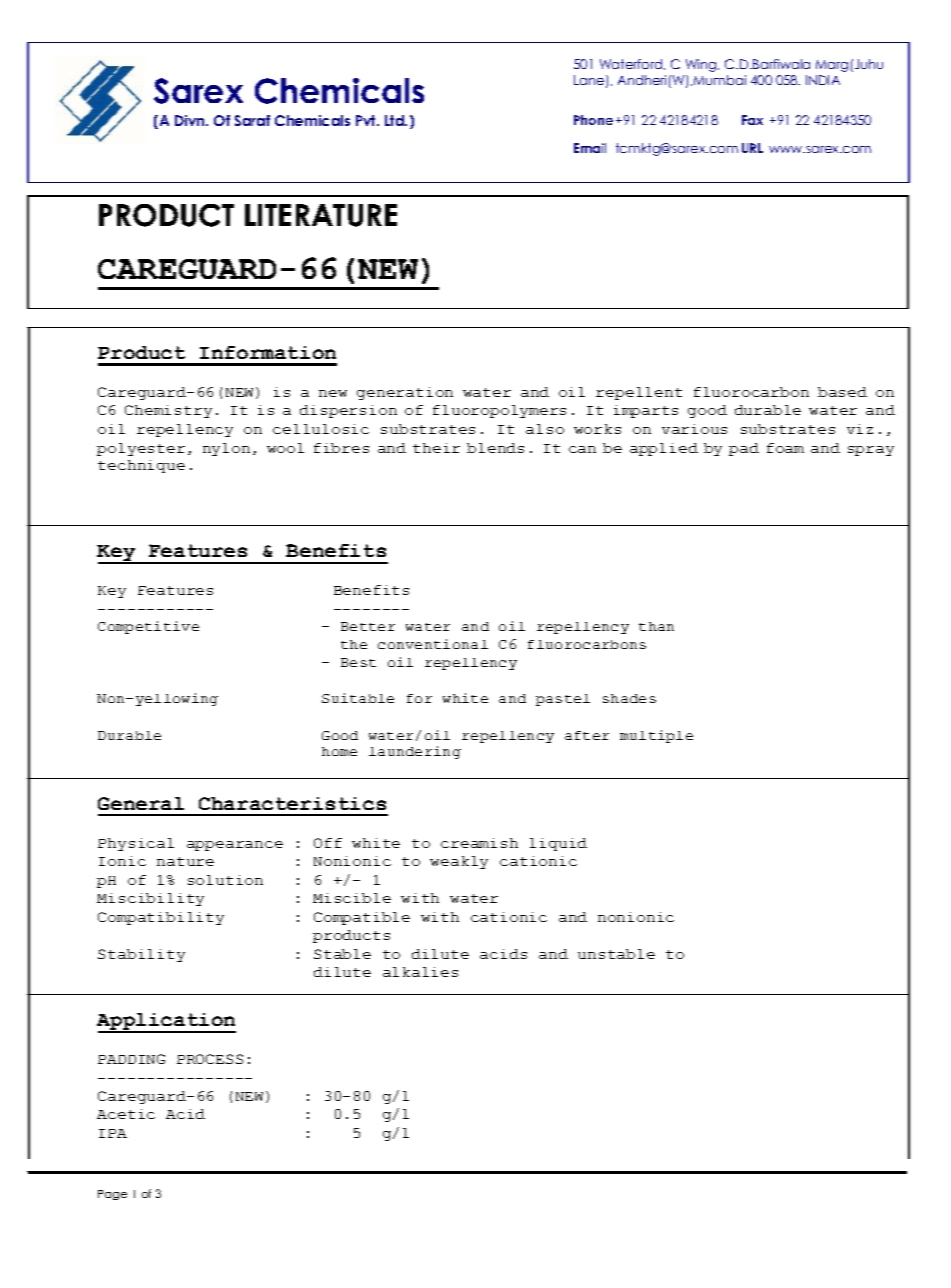 The height and width of the screenshot is (1288, 951). What do you see at coordinates (148, 627) in the screenshot?
I see `Competitive` at bounding box center [148, 627].
